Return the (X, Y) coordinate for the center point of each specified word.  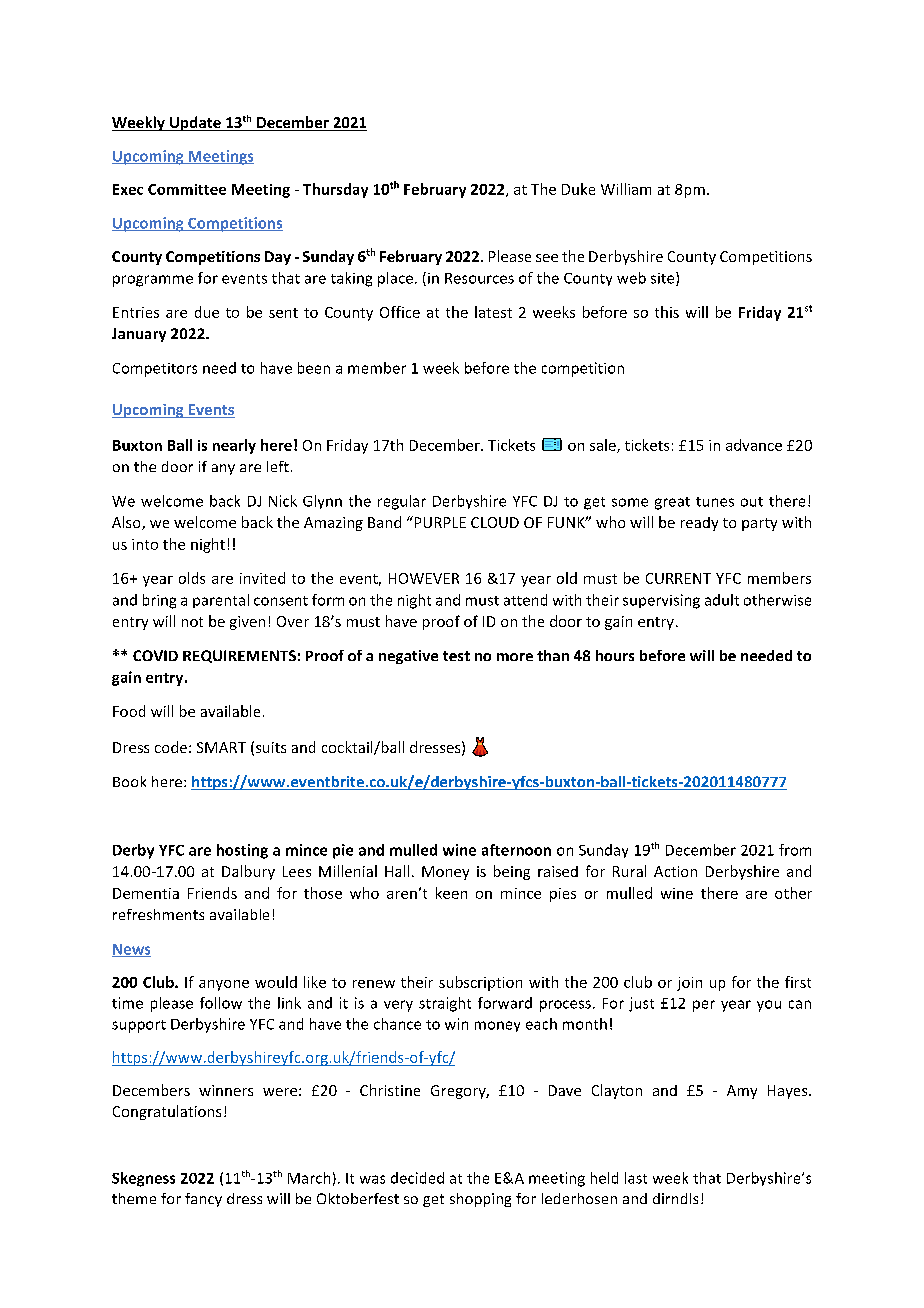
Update (195, 123)
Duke (578, 189)
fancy (203, 1200)
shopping (480, 1200)
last (636, 1178)
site (664, 279)
